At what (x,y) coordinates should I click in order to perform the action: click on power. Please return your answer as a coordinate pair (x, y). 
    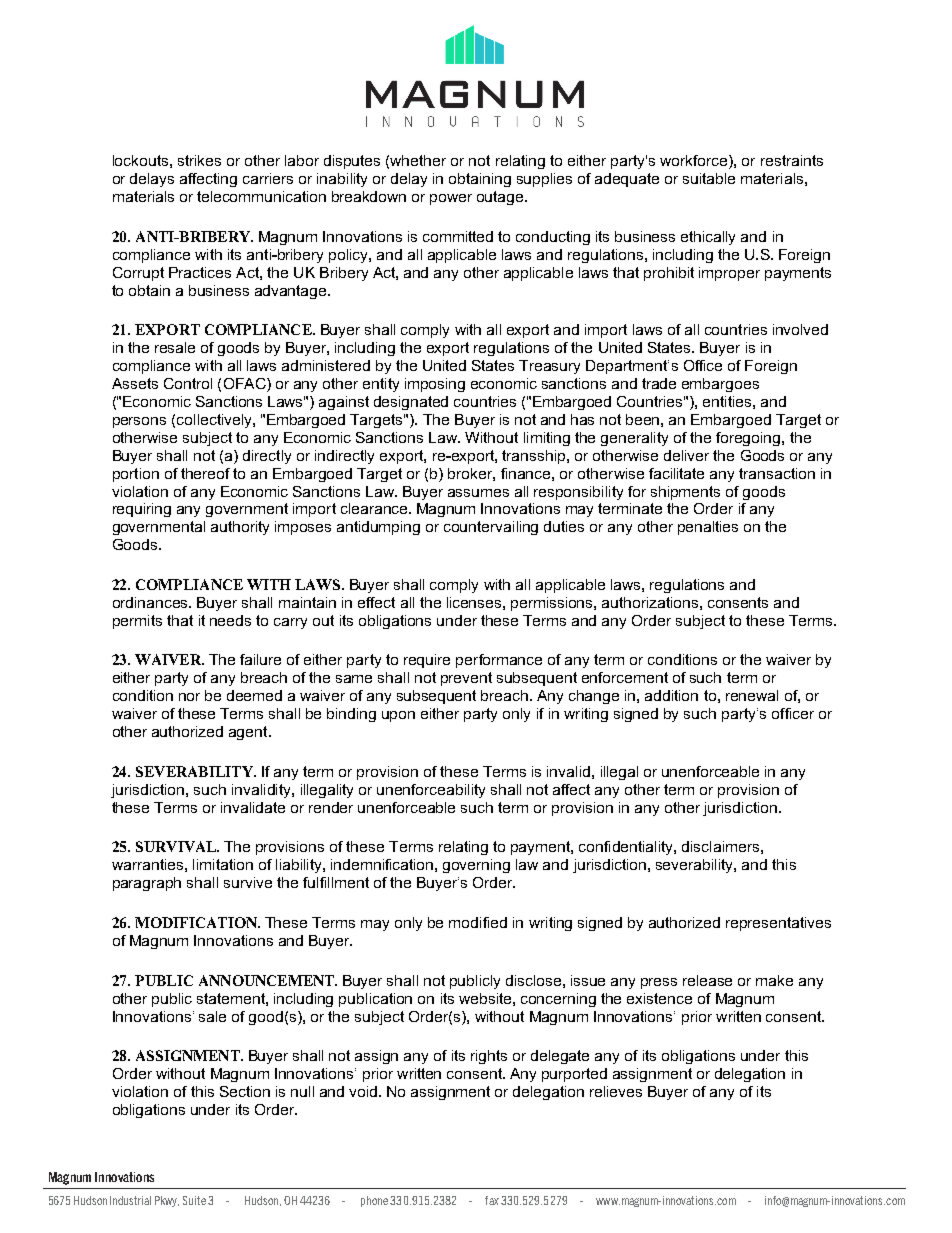
    Looking at the image, I should click on (451, 199).
